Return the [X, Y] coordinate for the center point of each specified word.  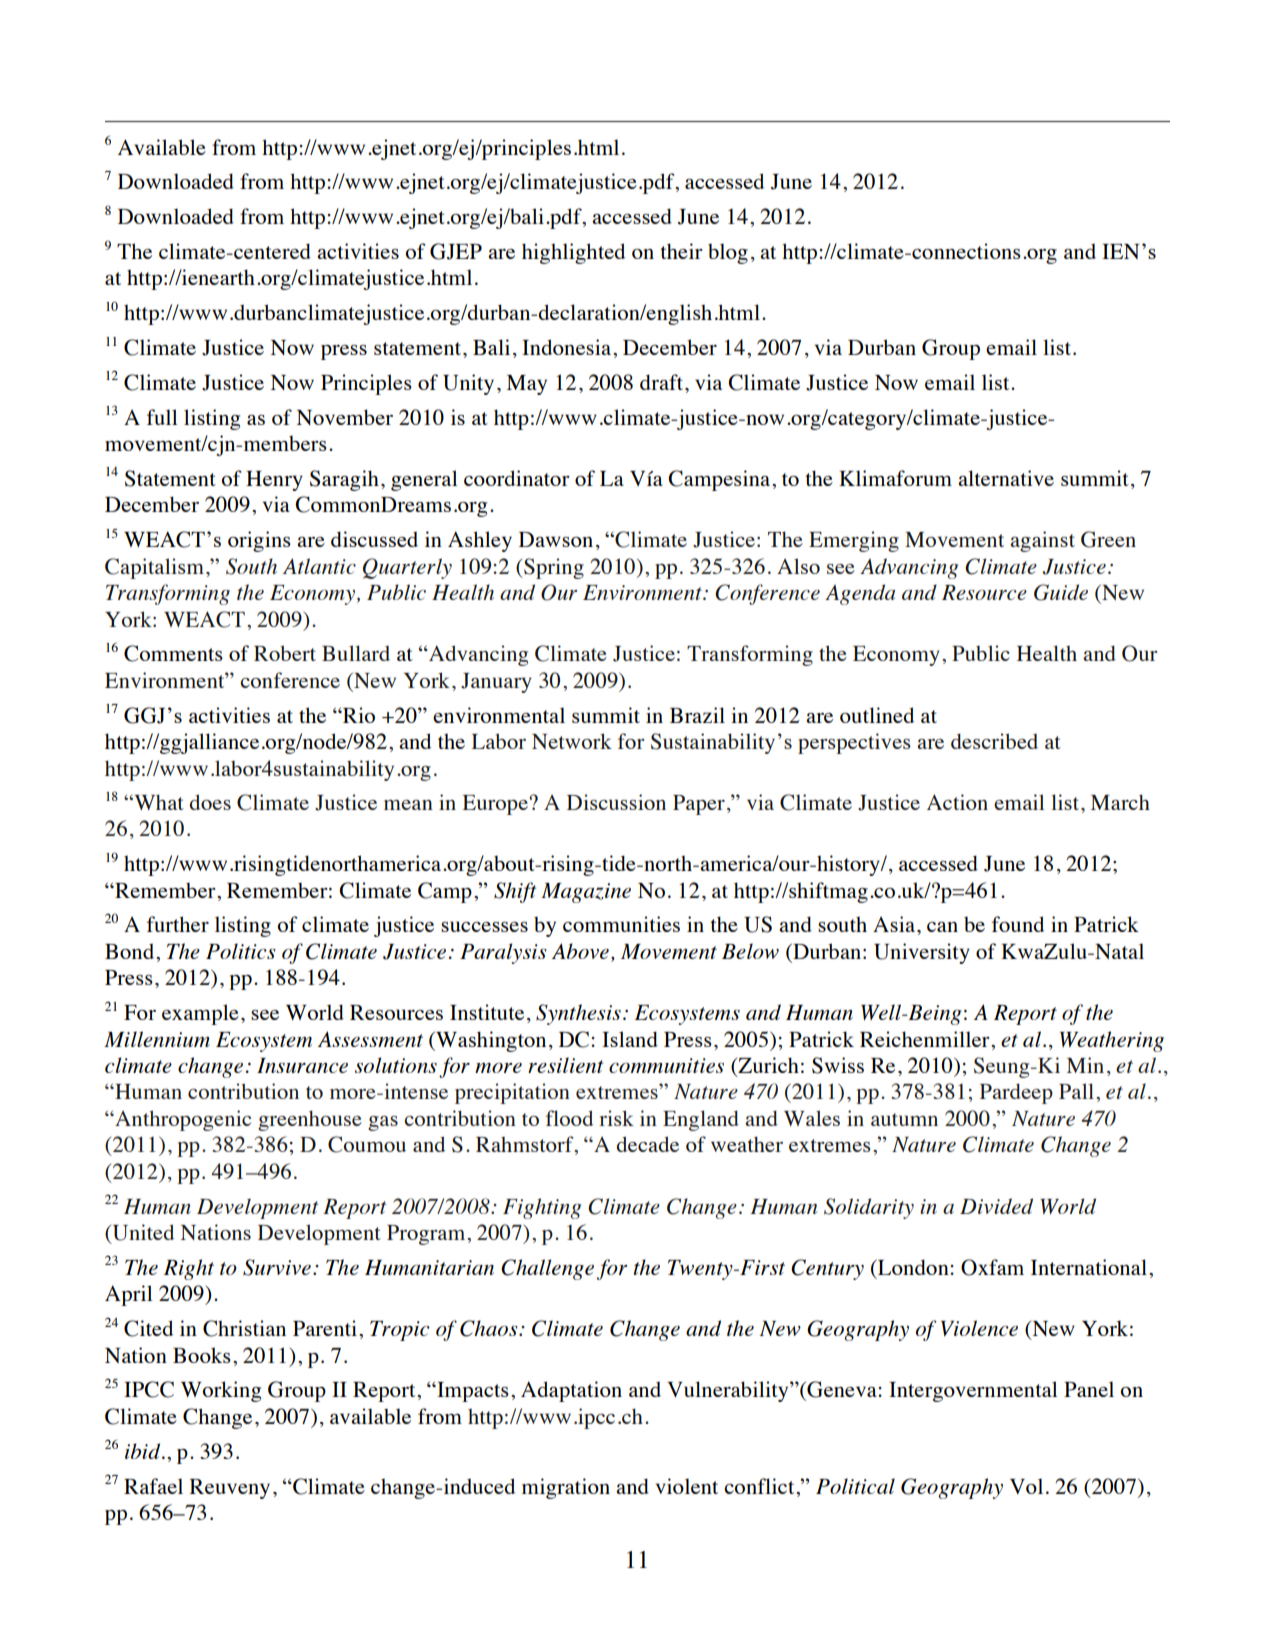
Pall [1076, 1091]
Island [630, 1039]
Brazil [697, 715]
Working [221, 1391]
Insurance [302, 1065]
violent [687, 1486]
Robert [285, 653]
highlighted [573, 253]
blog [728, 253]
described [994, 741]
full [162, 417]
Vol [1026, 1486]
